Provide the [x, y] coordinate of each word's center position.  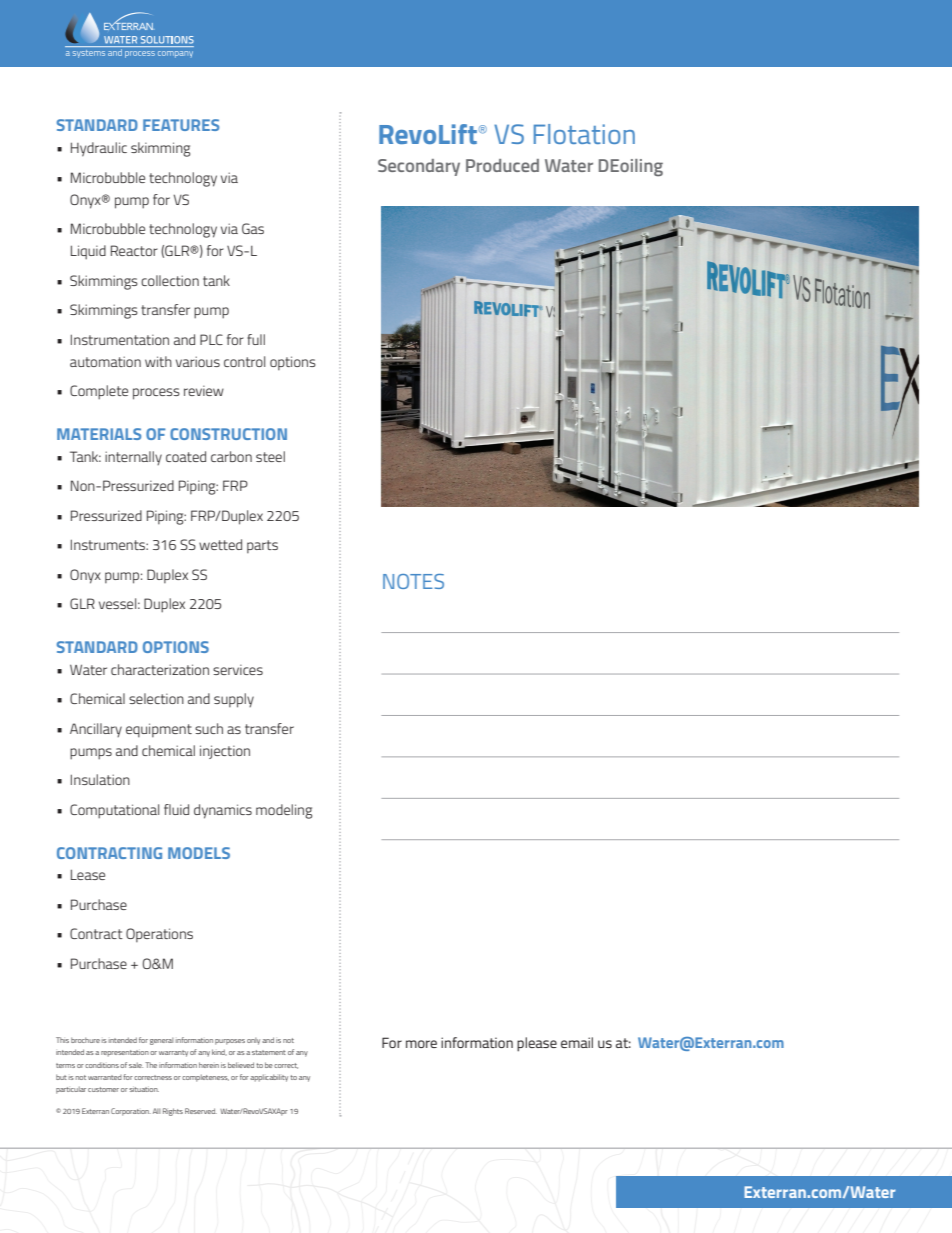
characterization [160, 669]
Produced [502, 165]
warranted [105, 1077]
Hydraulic [99, 149]
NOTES [413, 581]
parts [262, 546]
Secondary [419, 167]
